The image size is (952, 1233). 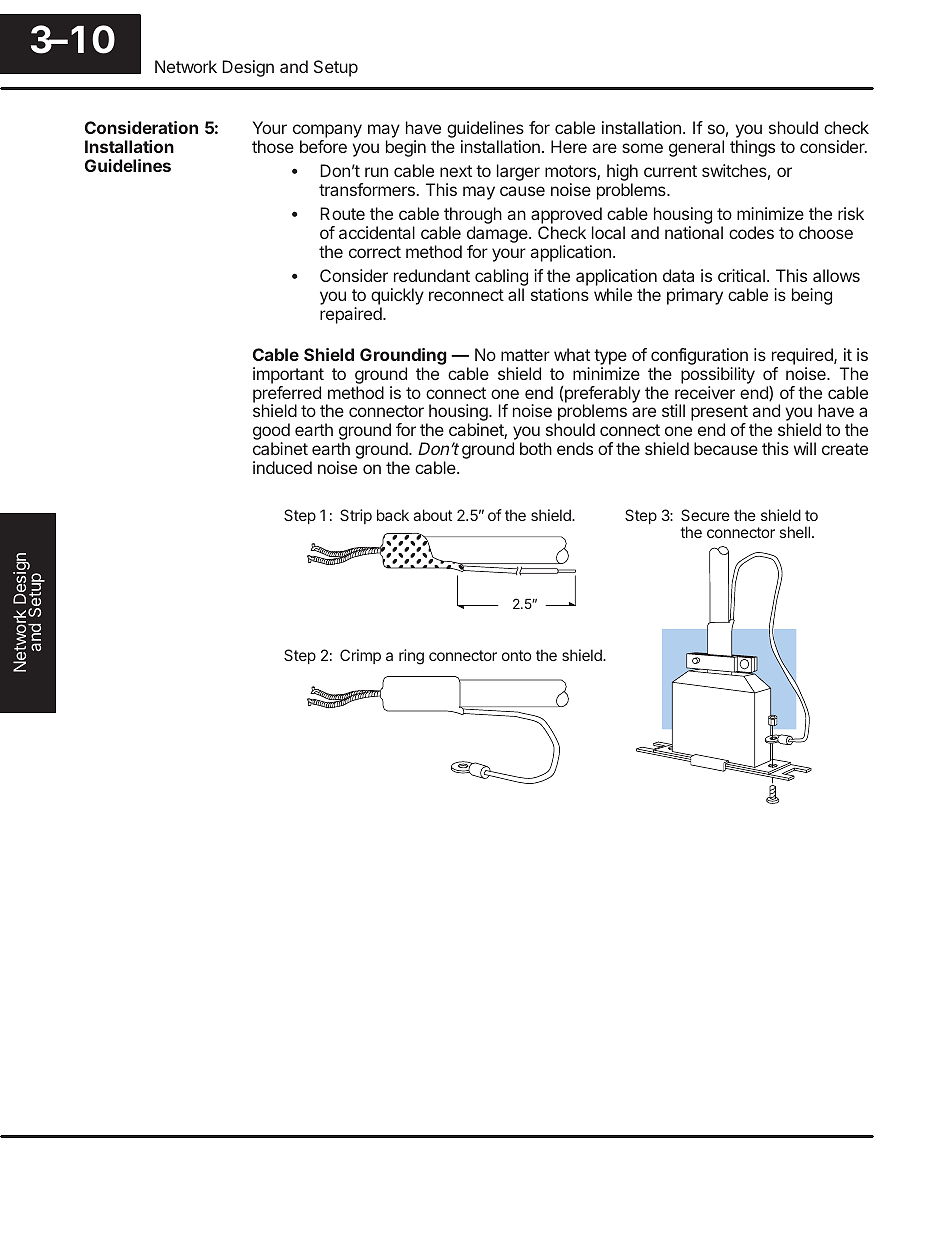 I want to click on before, so click(x=323, y=146).
